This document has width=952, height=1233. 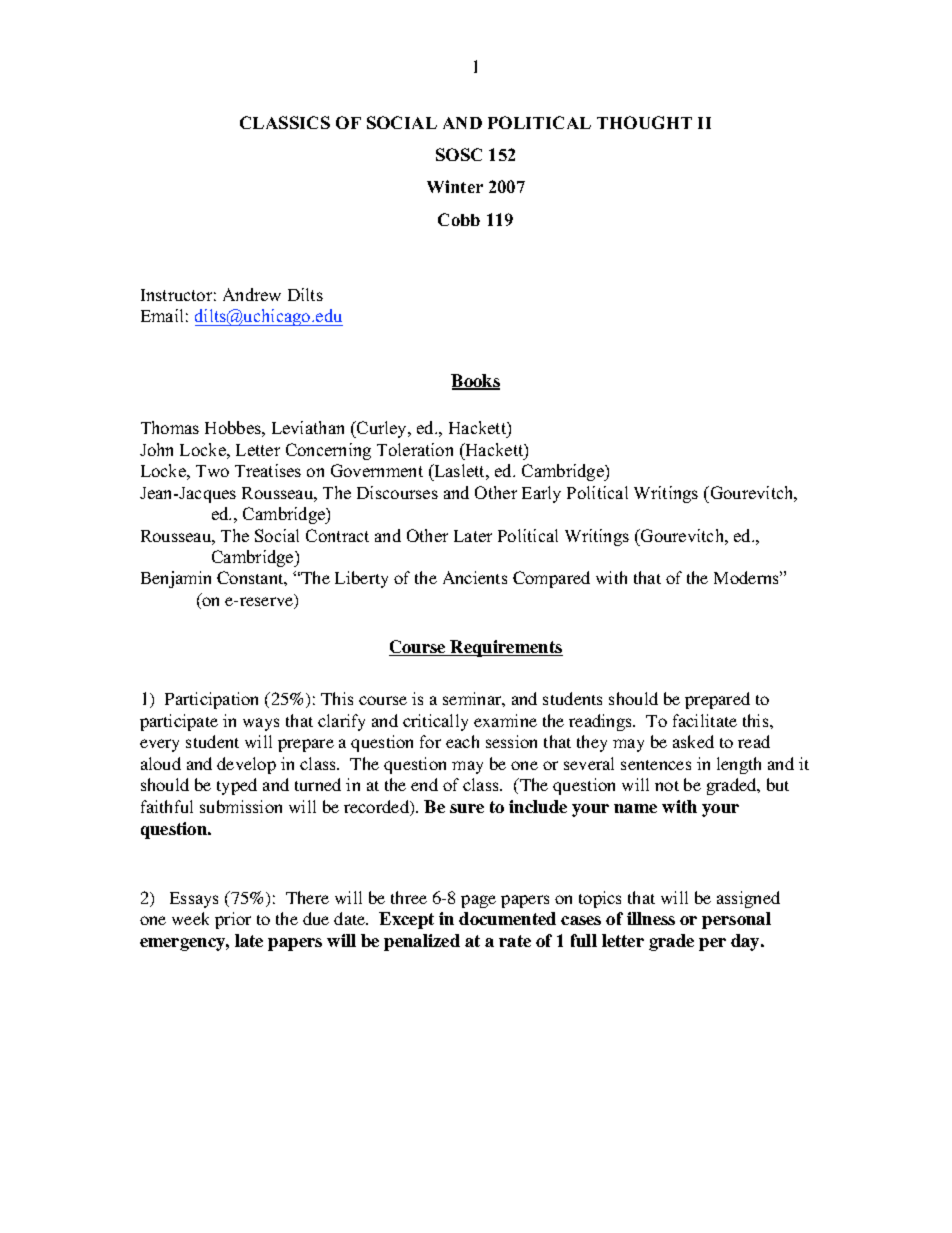 I want to click on personal, so click(x=736, y=920).
